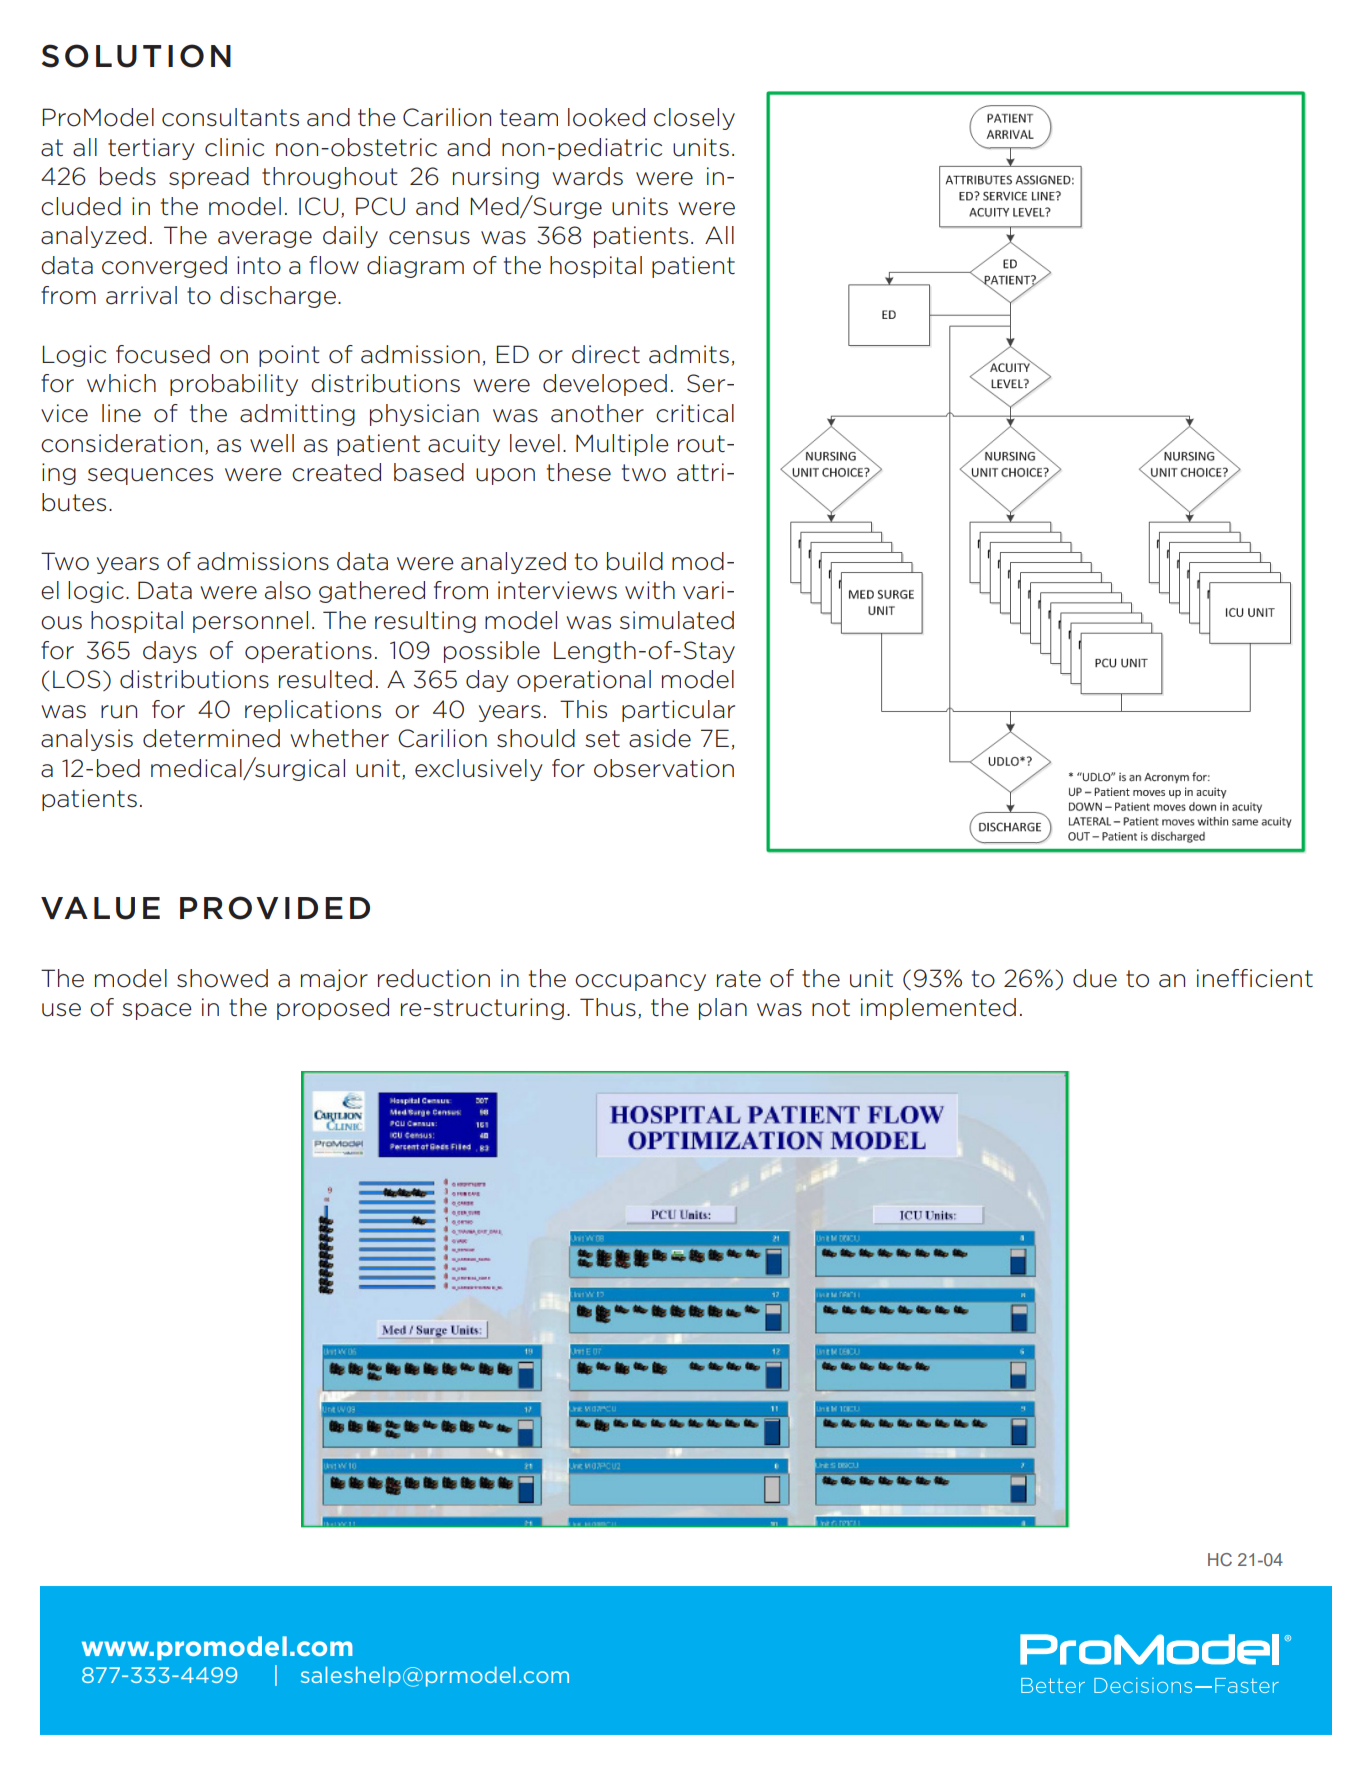 The width and height of the document is (1372, 1775). I want to click on looked, so click(606, 117).
